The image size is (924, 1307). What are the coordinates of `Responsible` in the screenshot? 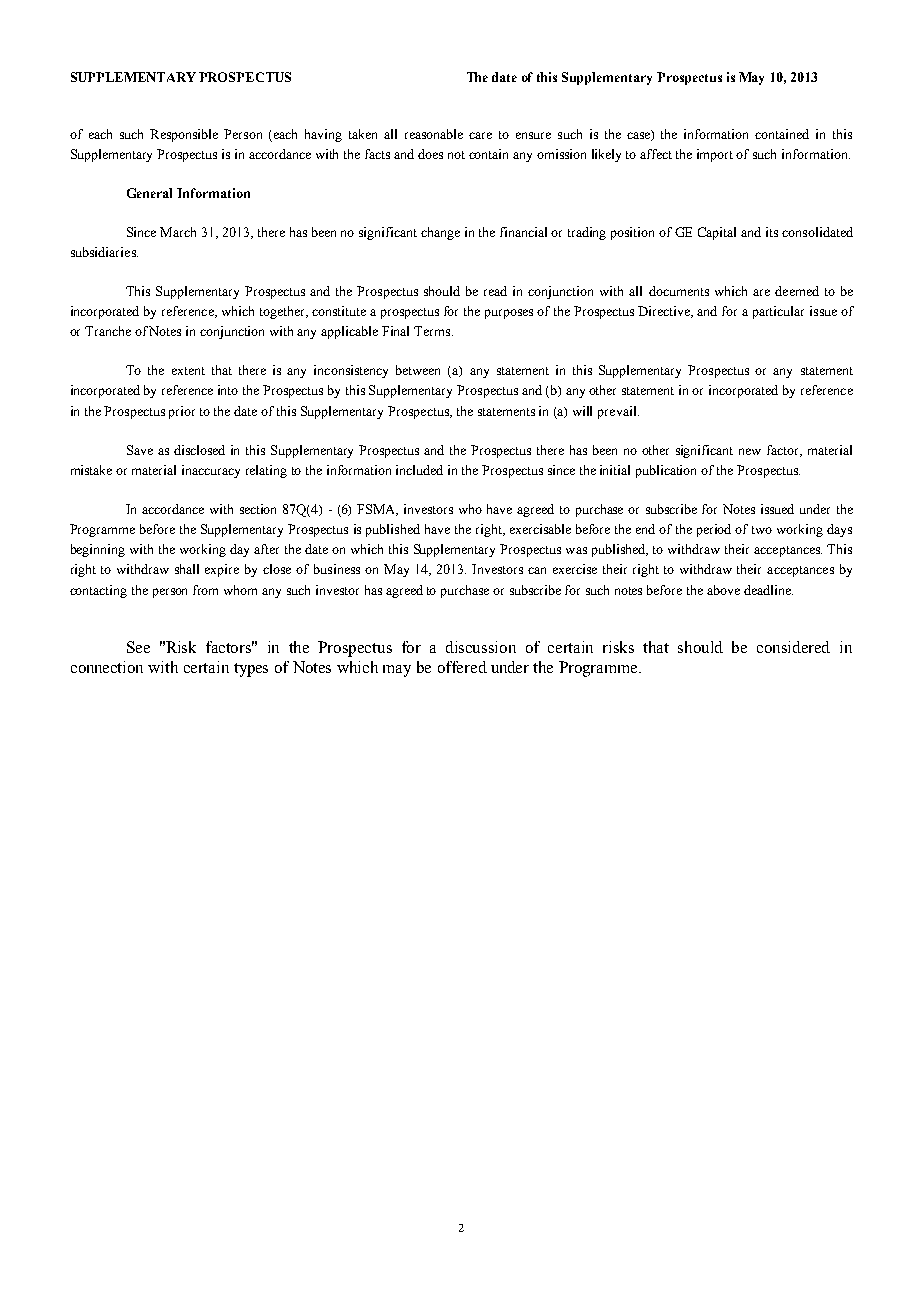 It's located at (184, 135).
